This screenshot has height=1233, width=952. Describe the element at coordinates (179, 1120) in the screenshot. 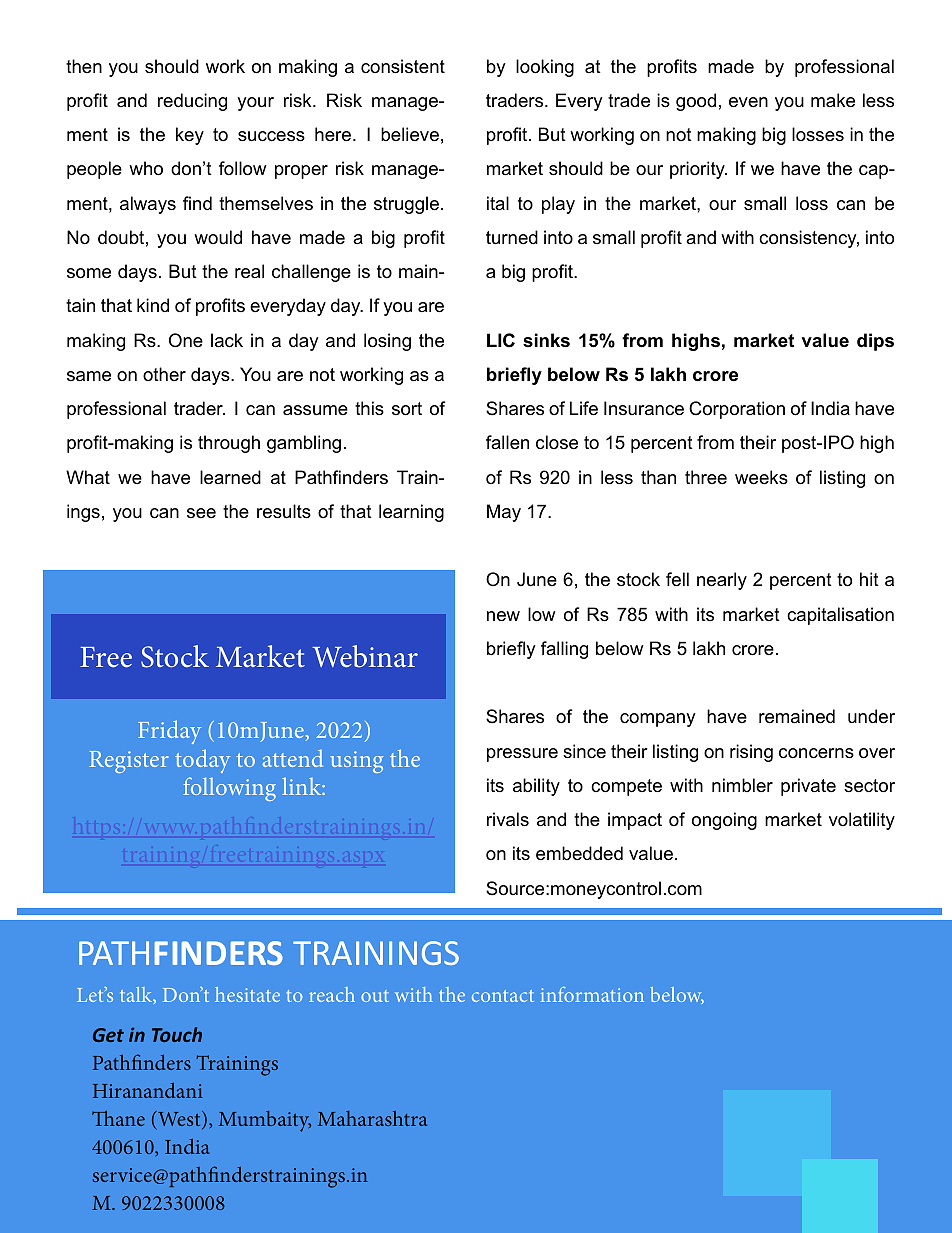

I see `West` at that location.
